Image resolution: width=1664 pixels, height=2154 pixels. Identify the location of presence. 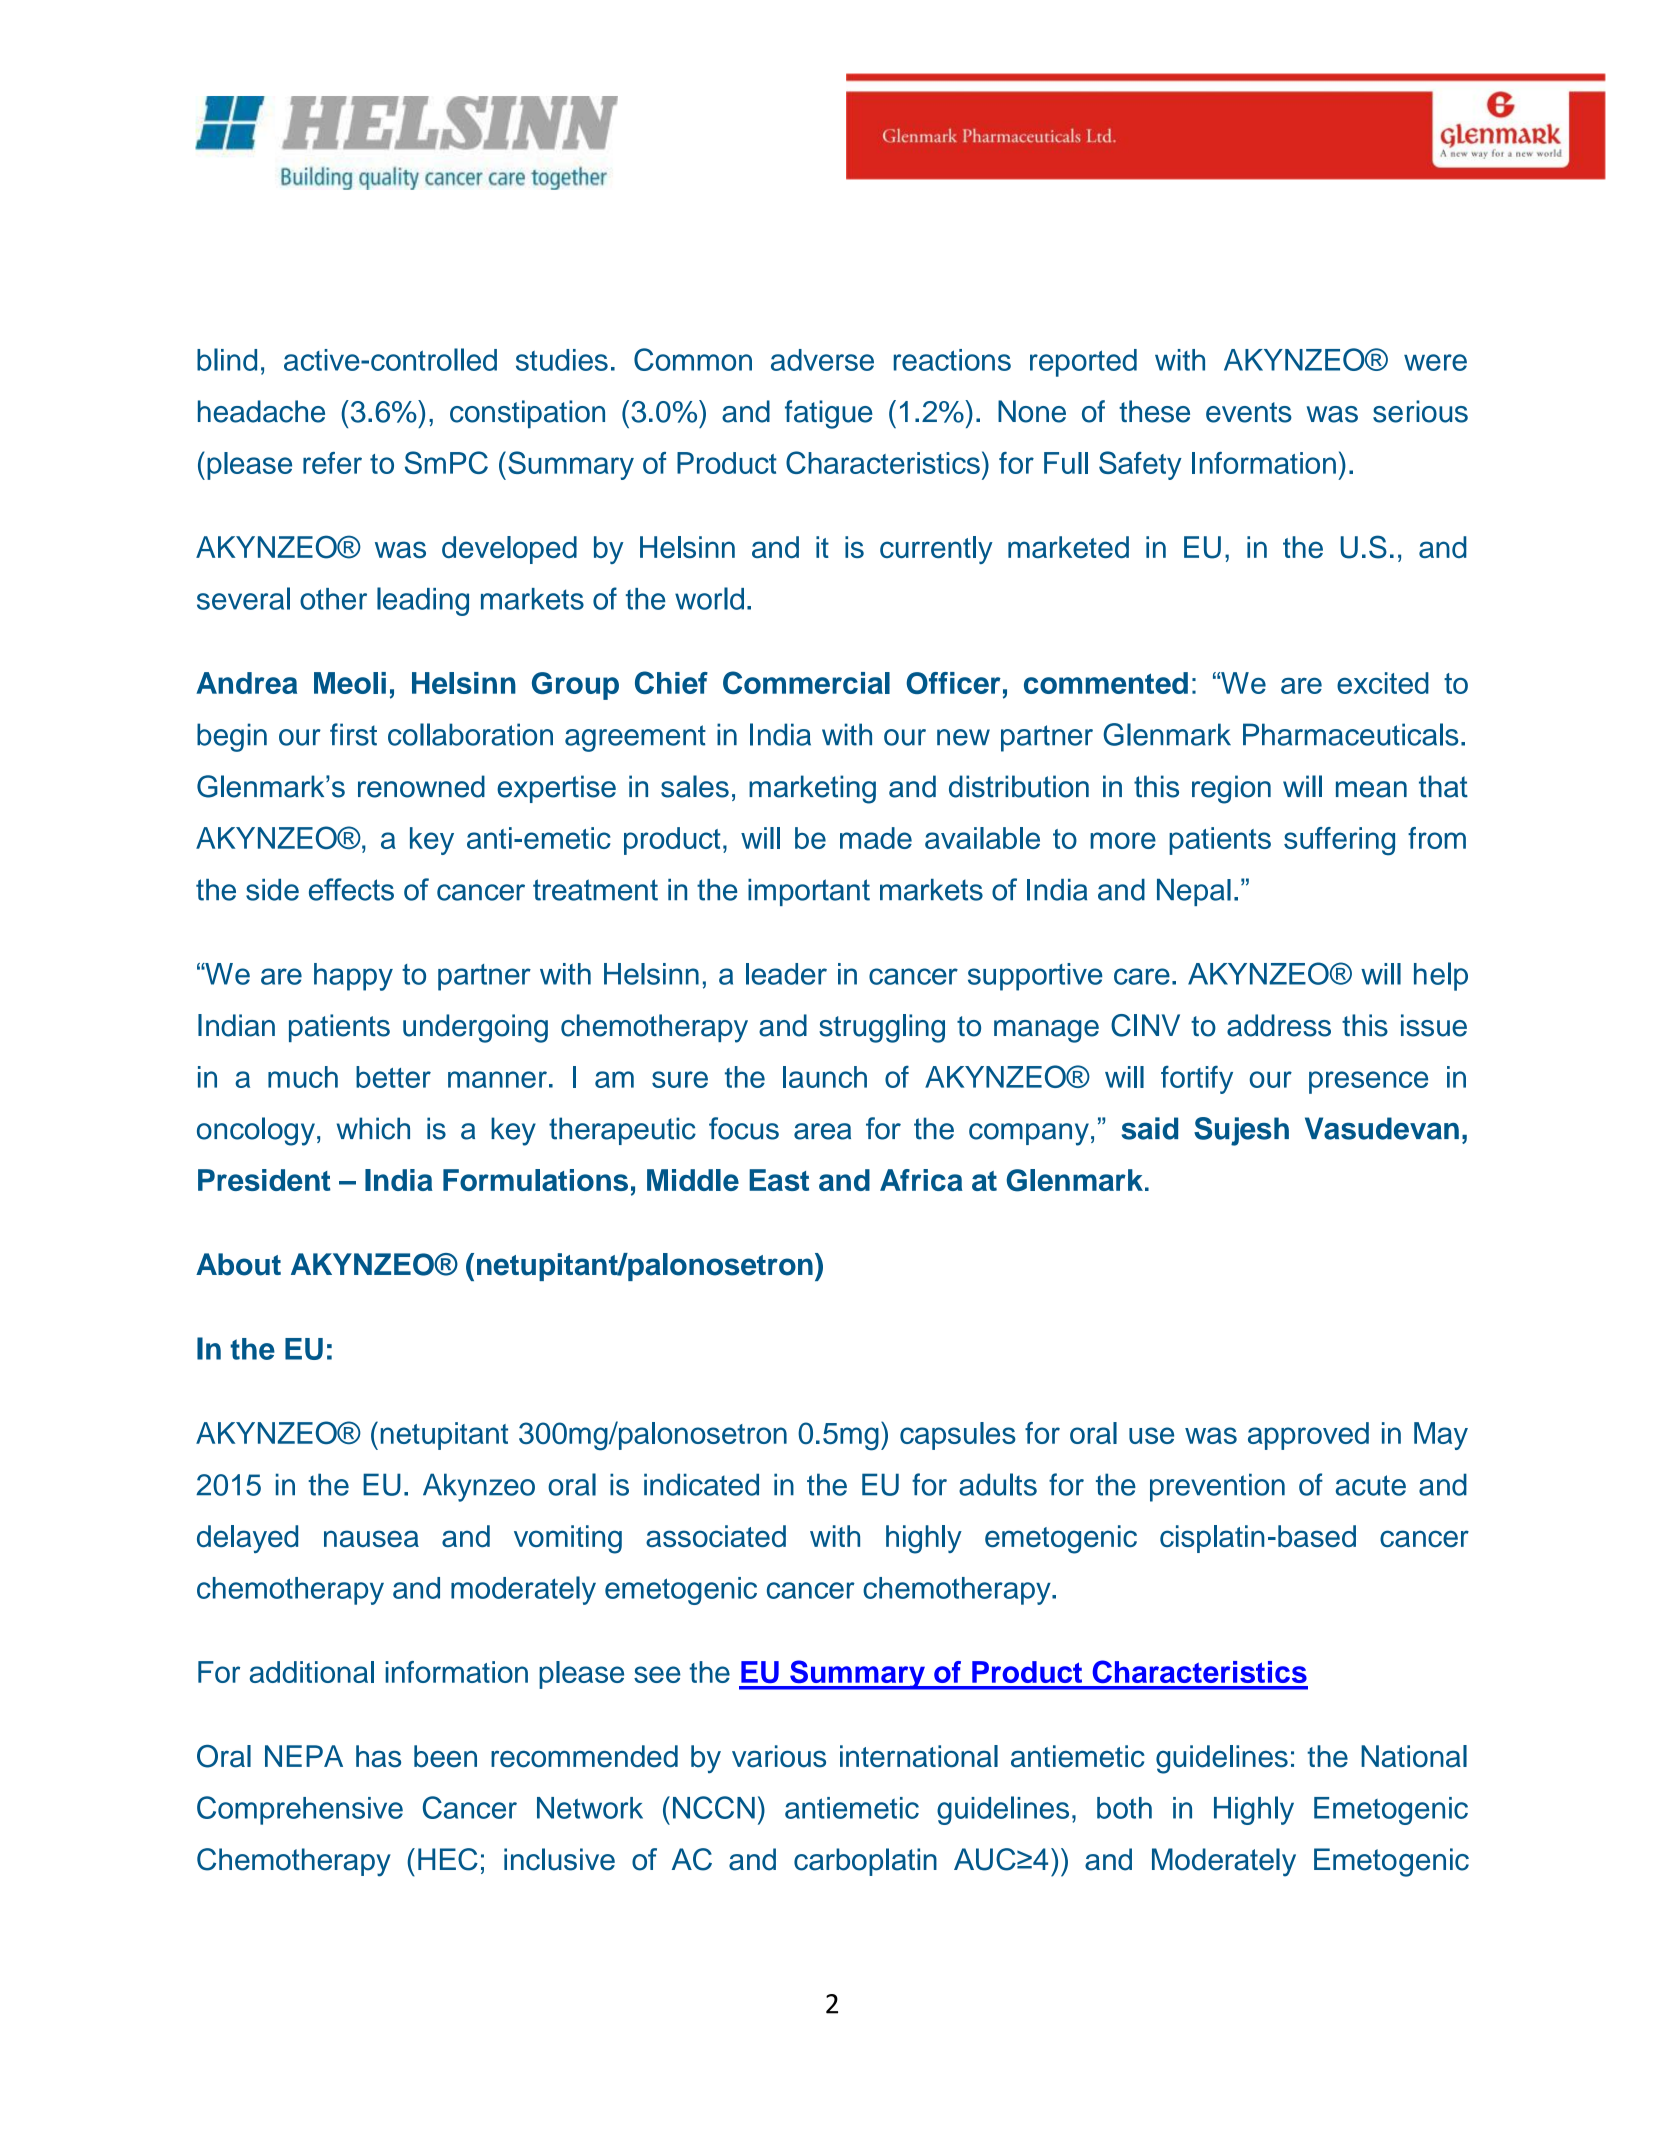
(1368, 1082).
